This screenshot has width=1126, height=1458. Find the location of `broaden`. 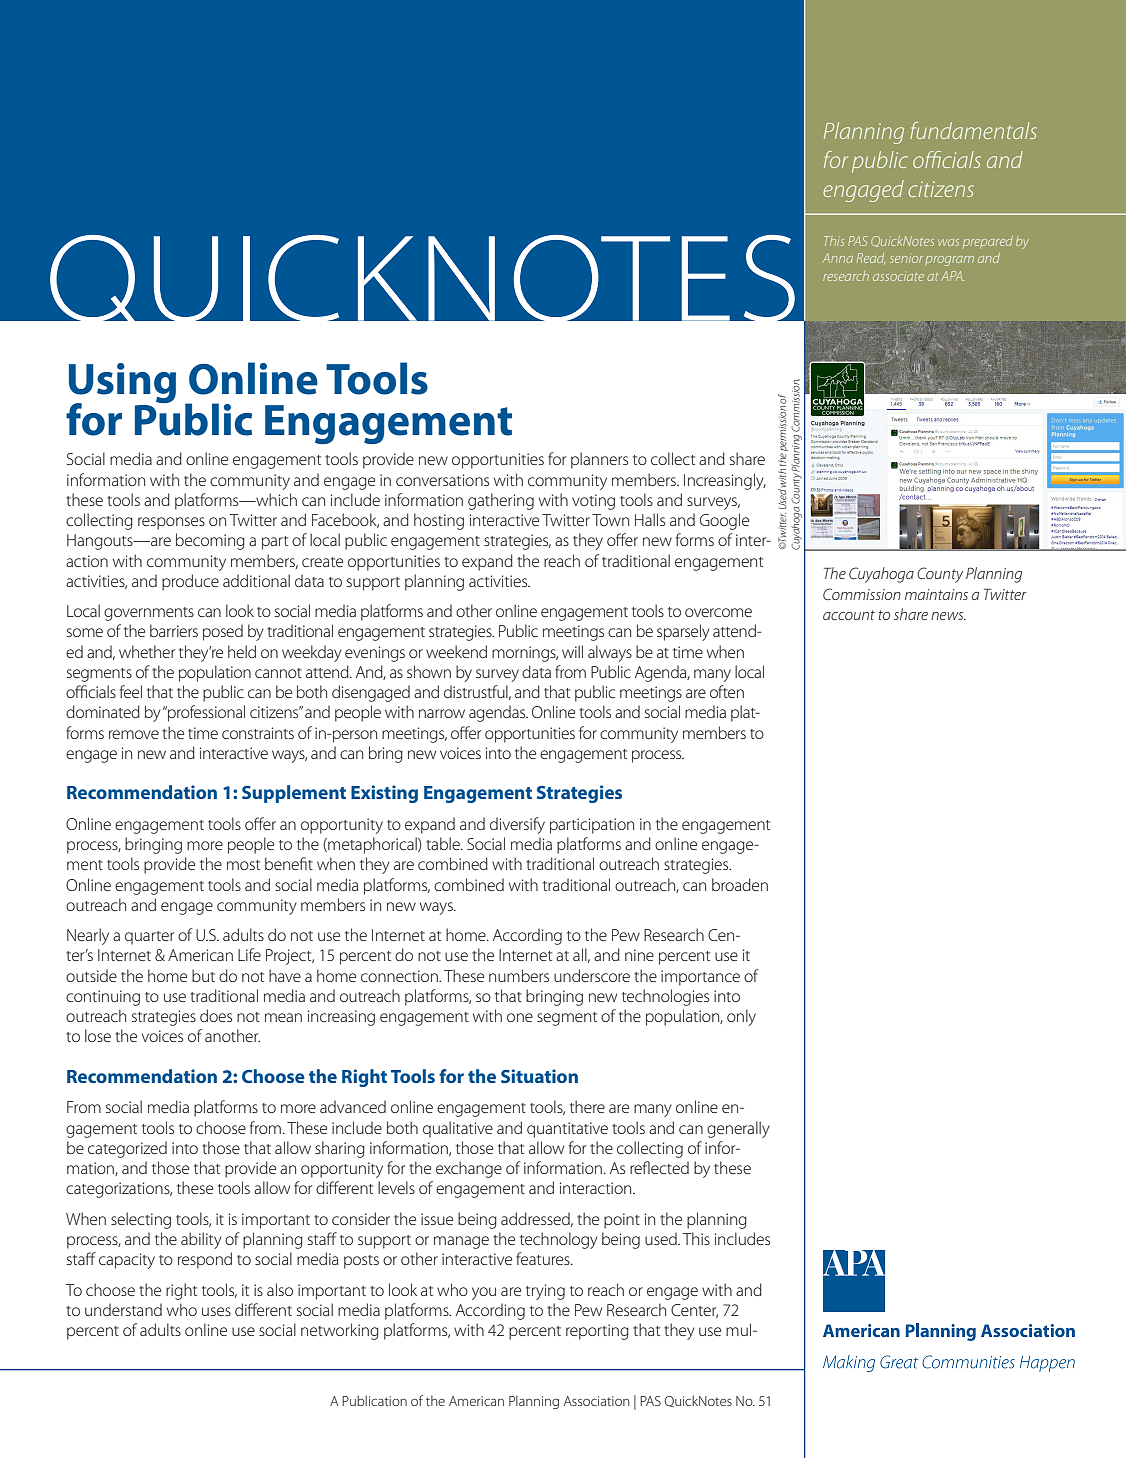

broaden is located at coordinates (740, 884).
